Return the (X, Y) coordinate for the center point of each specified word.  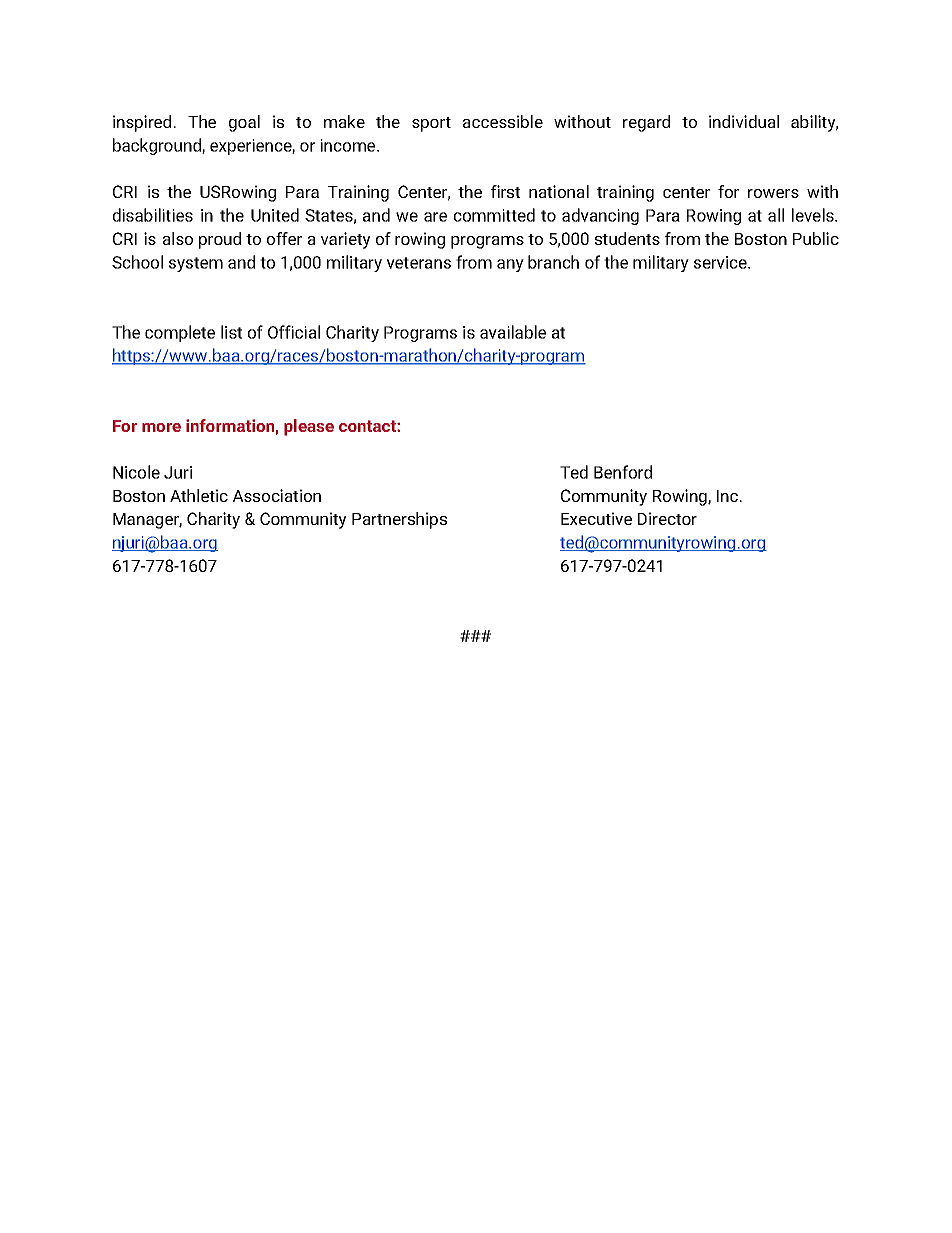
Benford (623, 472)
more (161, 427)
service (721, 262)
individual (744, 121)
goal (244, 123)
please (309, 427)
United (275, 215)
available (513, 332)
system (196, 264)
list (231, 332)
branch (553, 262)
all (776, 215)
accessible (503, 121)
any (510, 265)
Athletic (199, 495)
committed (494, 215)
